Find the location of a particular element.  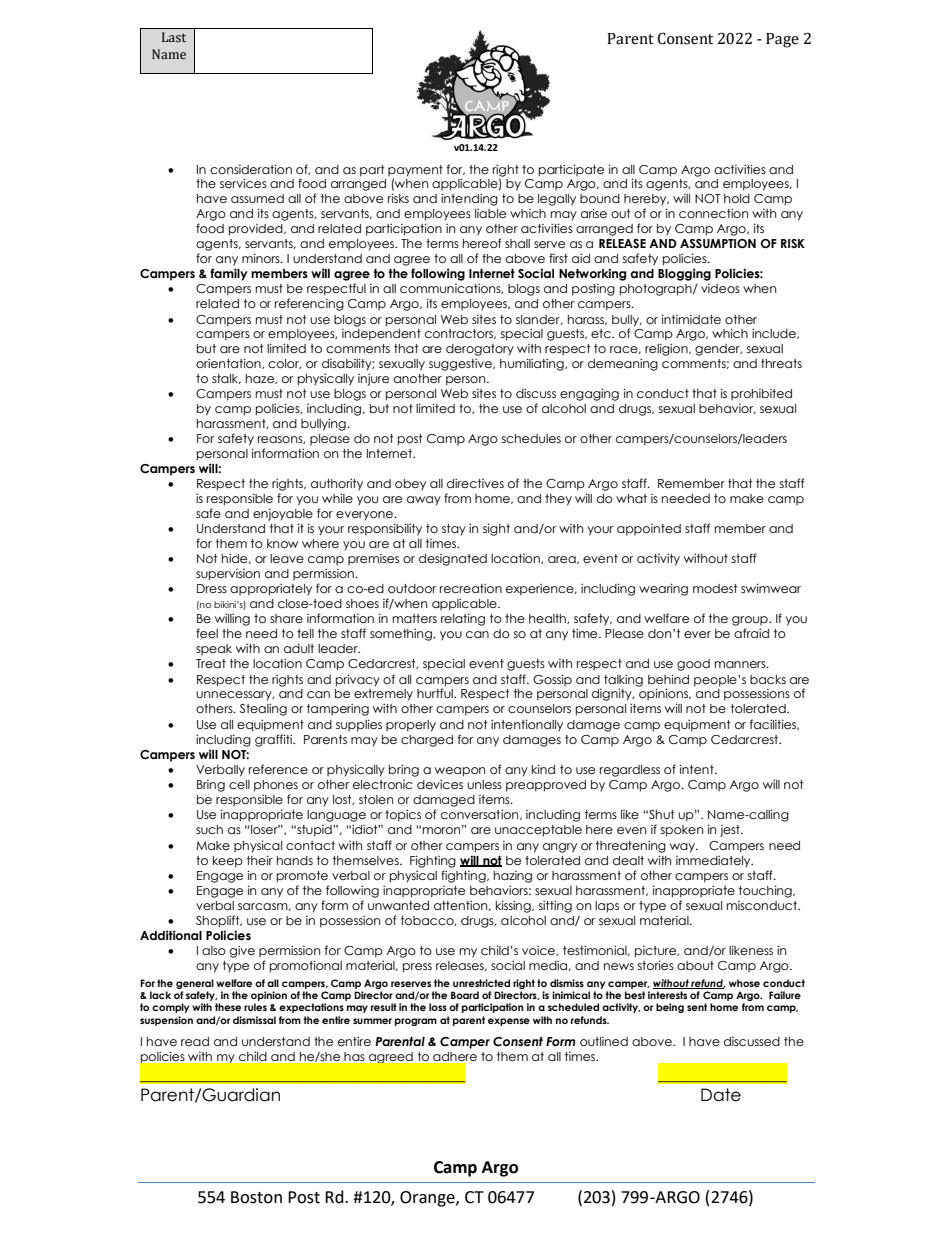

family is located at coordinates (229, 274).
